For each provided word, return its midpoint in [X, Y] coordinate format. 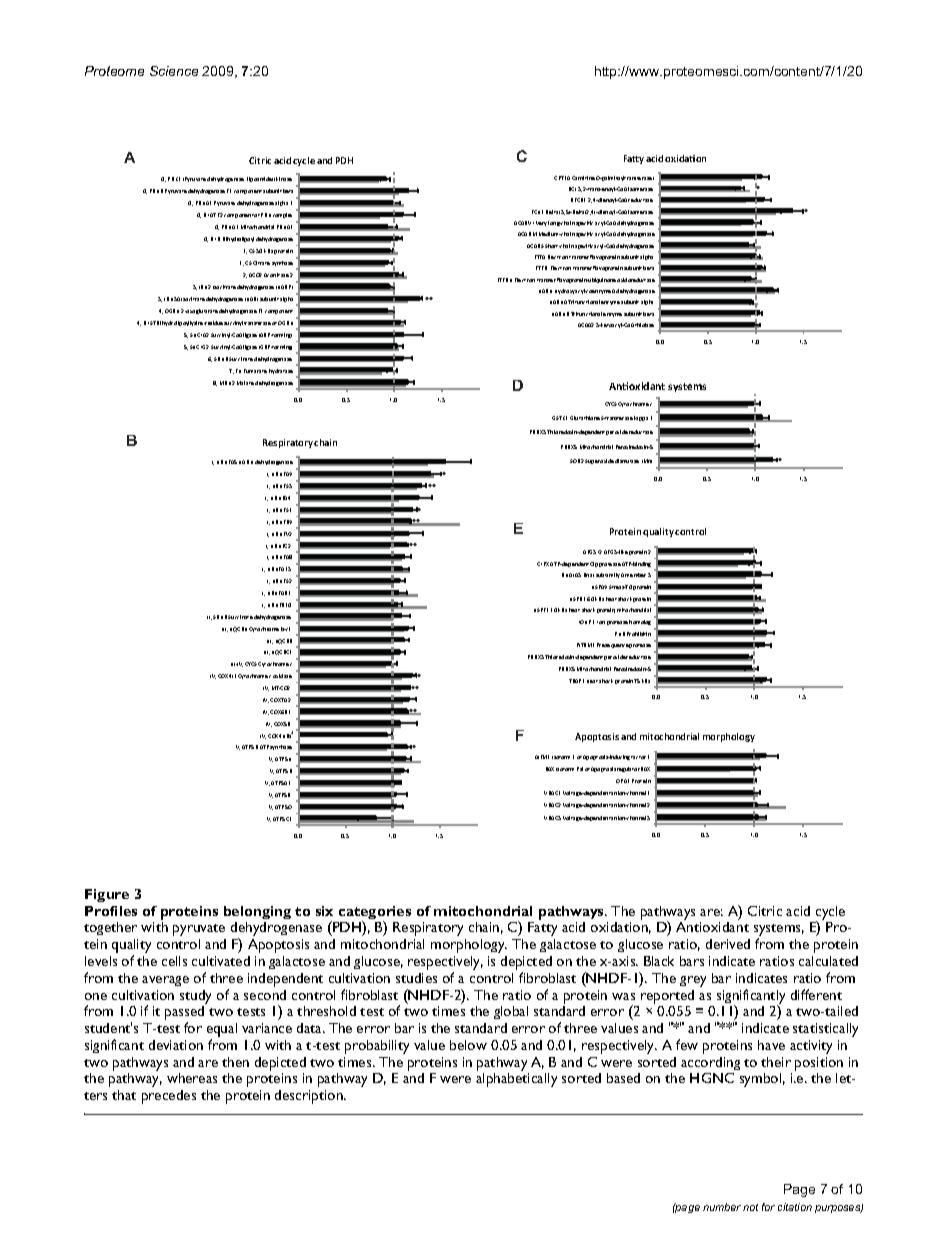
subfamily [608, 575]
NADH [246, 462]
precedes [169, 1097]
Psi [580, 769]
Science [174, 71]
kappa [641, 418]
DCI [572, 189]
